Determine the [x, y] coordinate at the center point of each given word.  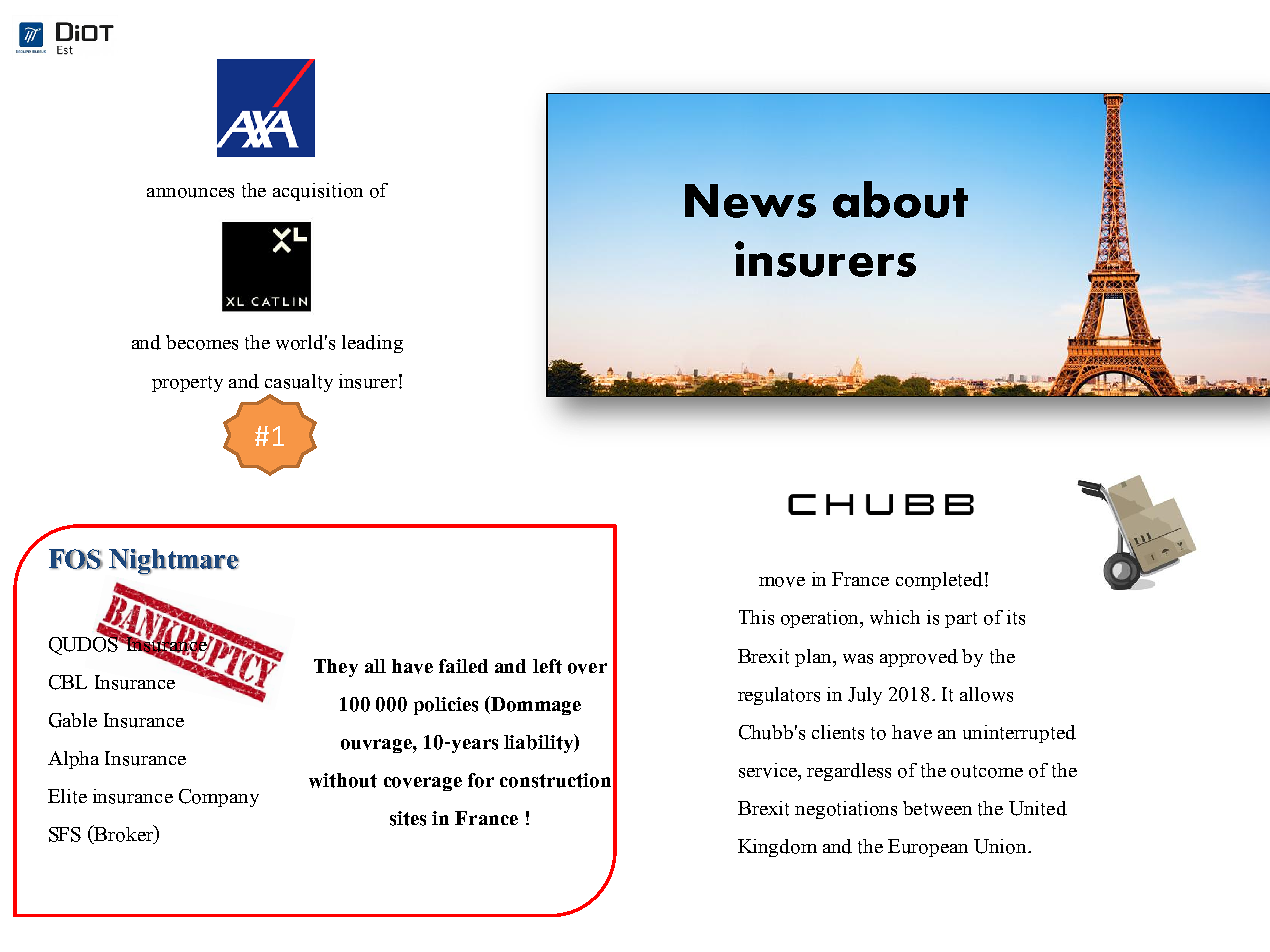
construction [555, 780]
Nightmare [174, 562]
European [928, 848]
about [900, 199]
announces [190, 193]
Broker [124, 834]
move [782, 582]
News [750, 201]
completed [939, 581]
